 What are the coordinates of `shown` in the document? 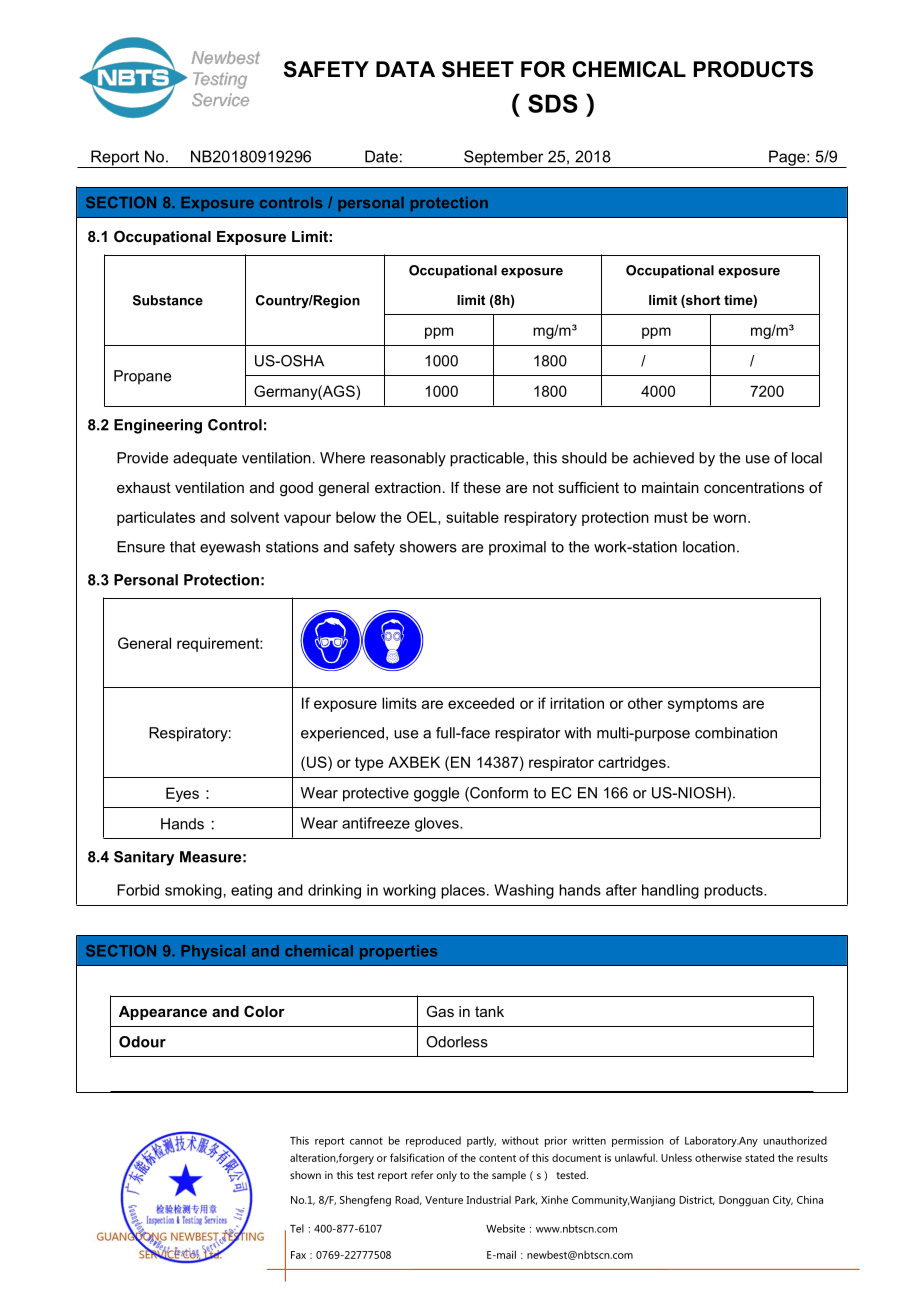 It's located at (305, 1175).
